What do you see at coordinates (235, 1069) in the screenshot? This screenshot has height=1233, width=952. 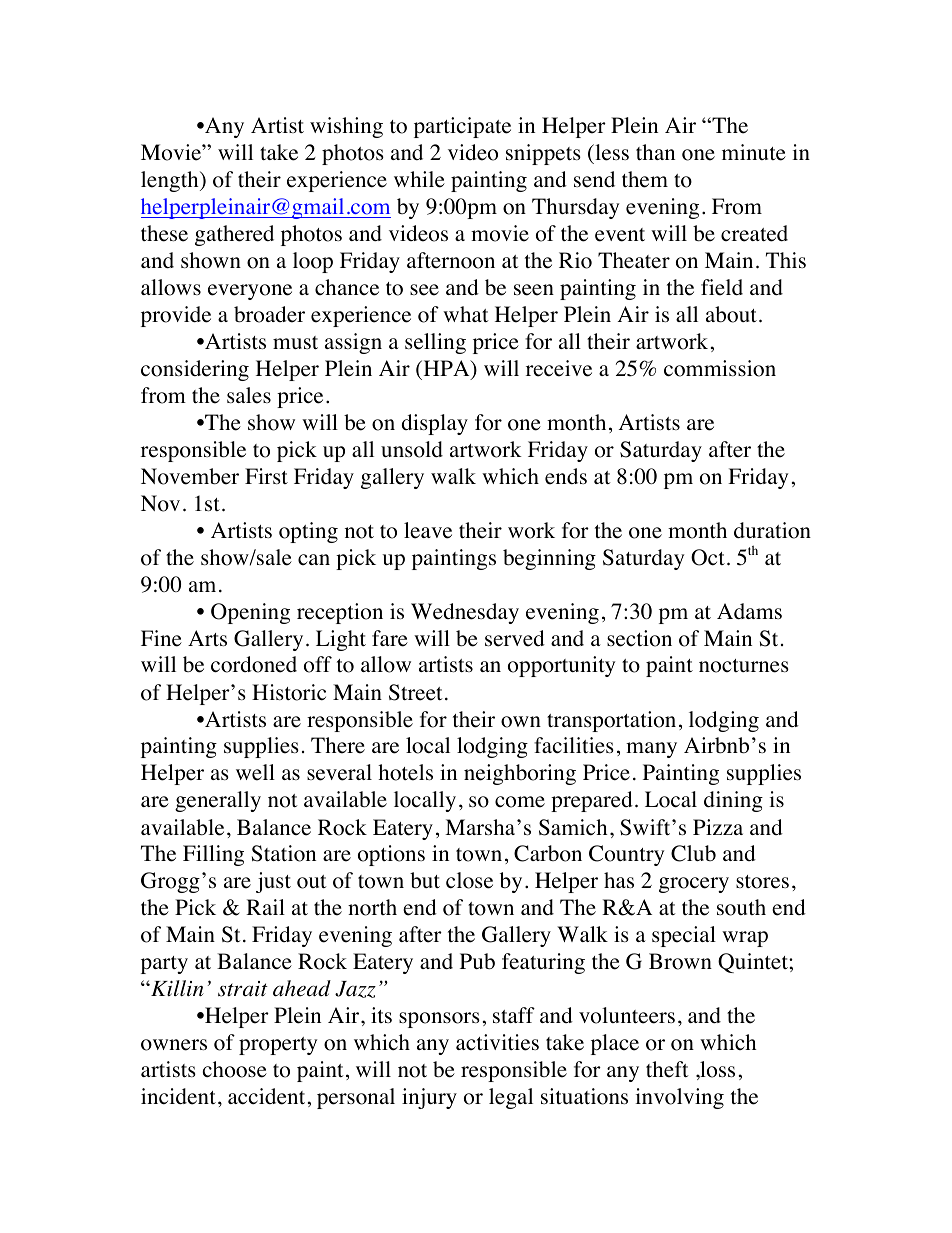 I see `choose` at bounding box center [235, 1069].
